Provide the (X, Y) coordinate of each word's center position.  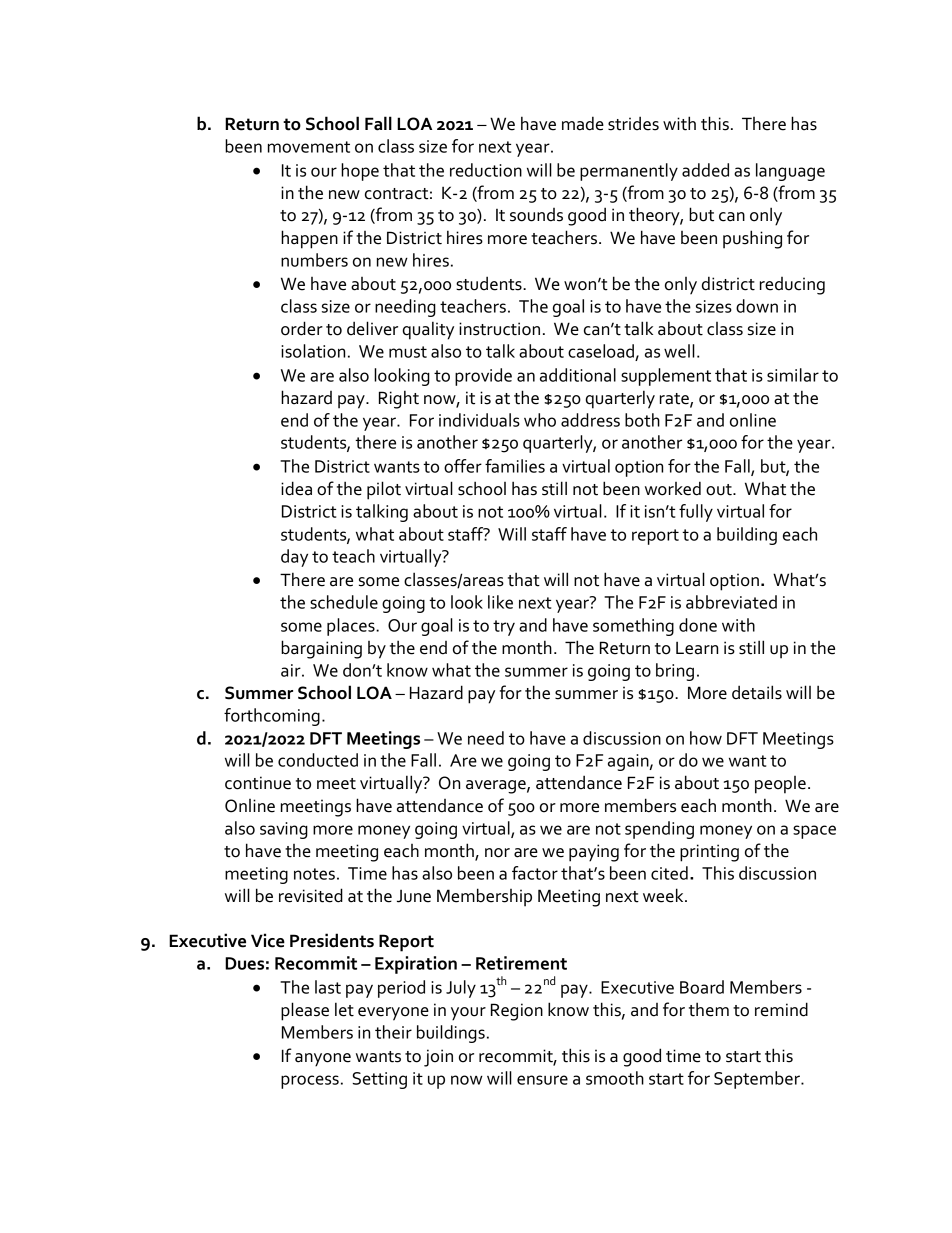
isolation (313, 351)
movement (309, 147)
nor (497, 853)
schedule (344, 602)
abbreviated (731, 602)
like (500, 602)
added (705, 170)
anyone (323, 1060)
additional (578, 375)
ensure (542, 1080)
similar (793, 375)
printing (709, 853)
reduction (486, 170)
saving (284, 830)
